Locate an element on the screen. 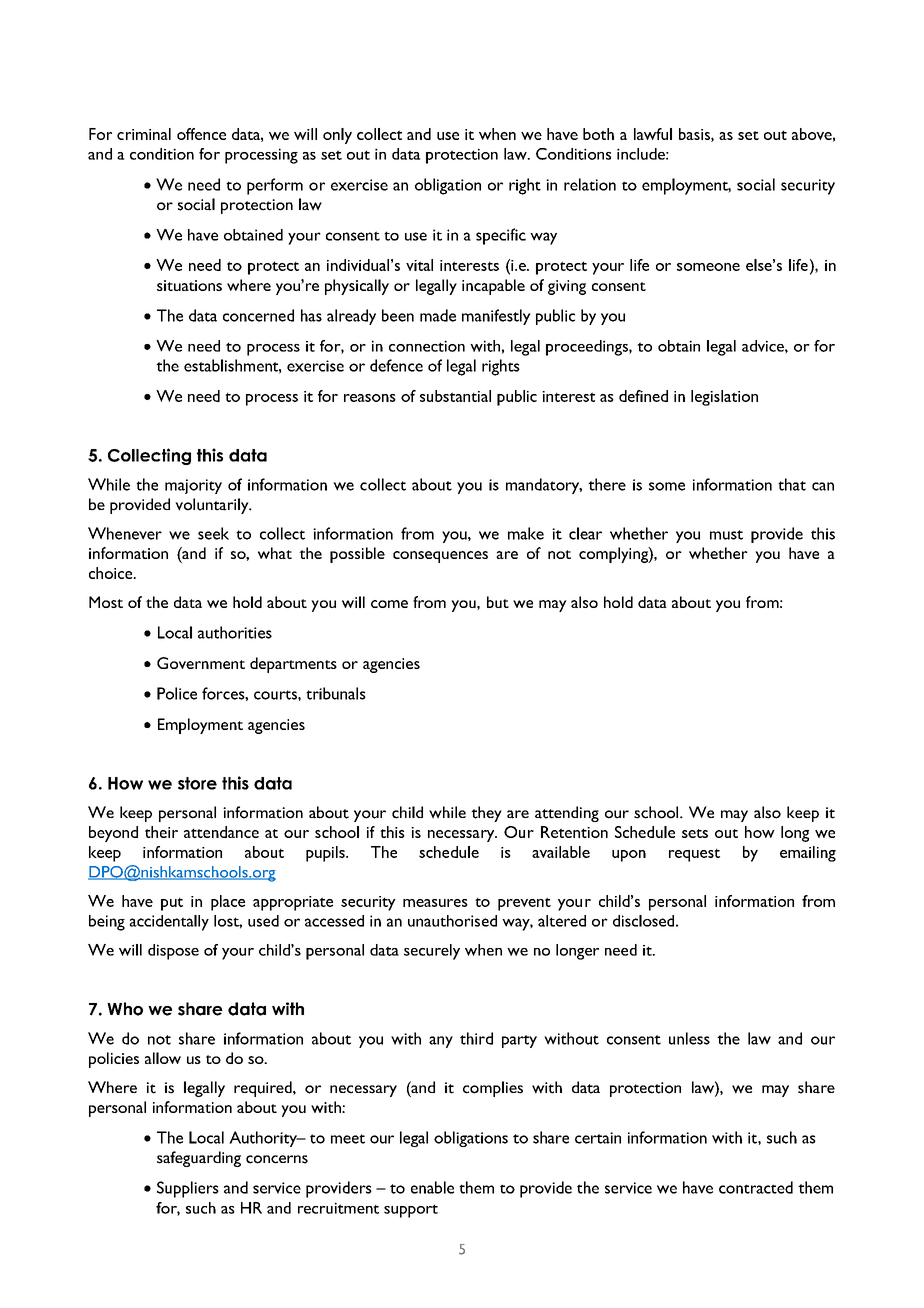  Government is located at coordinates (201, 663).
